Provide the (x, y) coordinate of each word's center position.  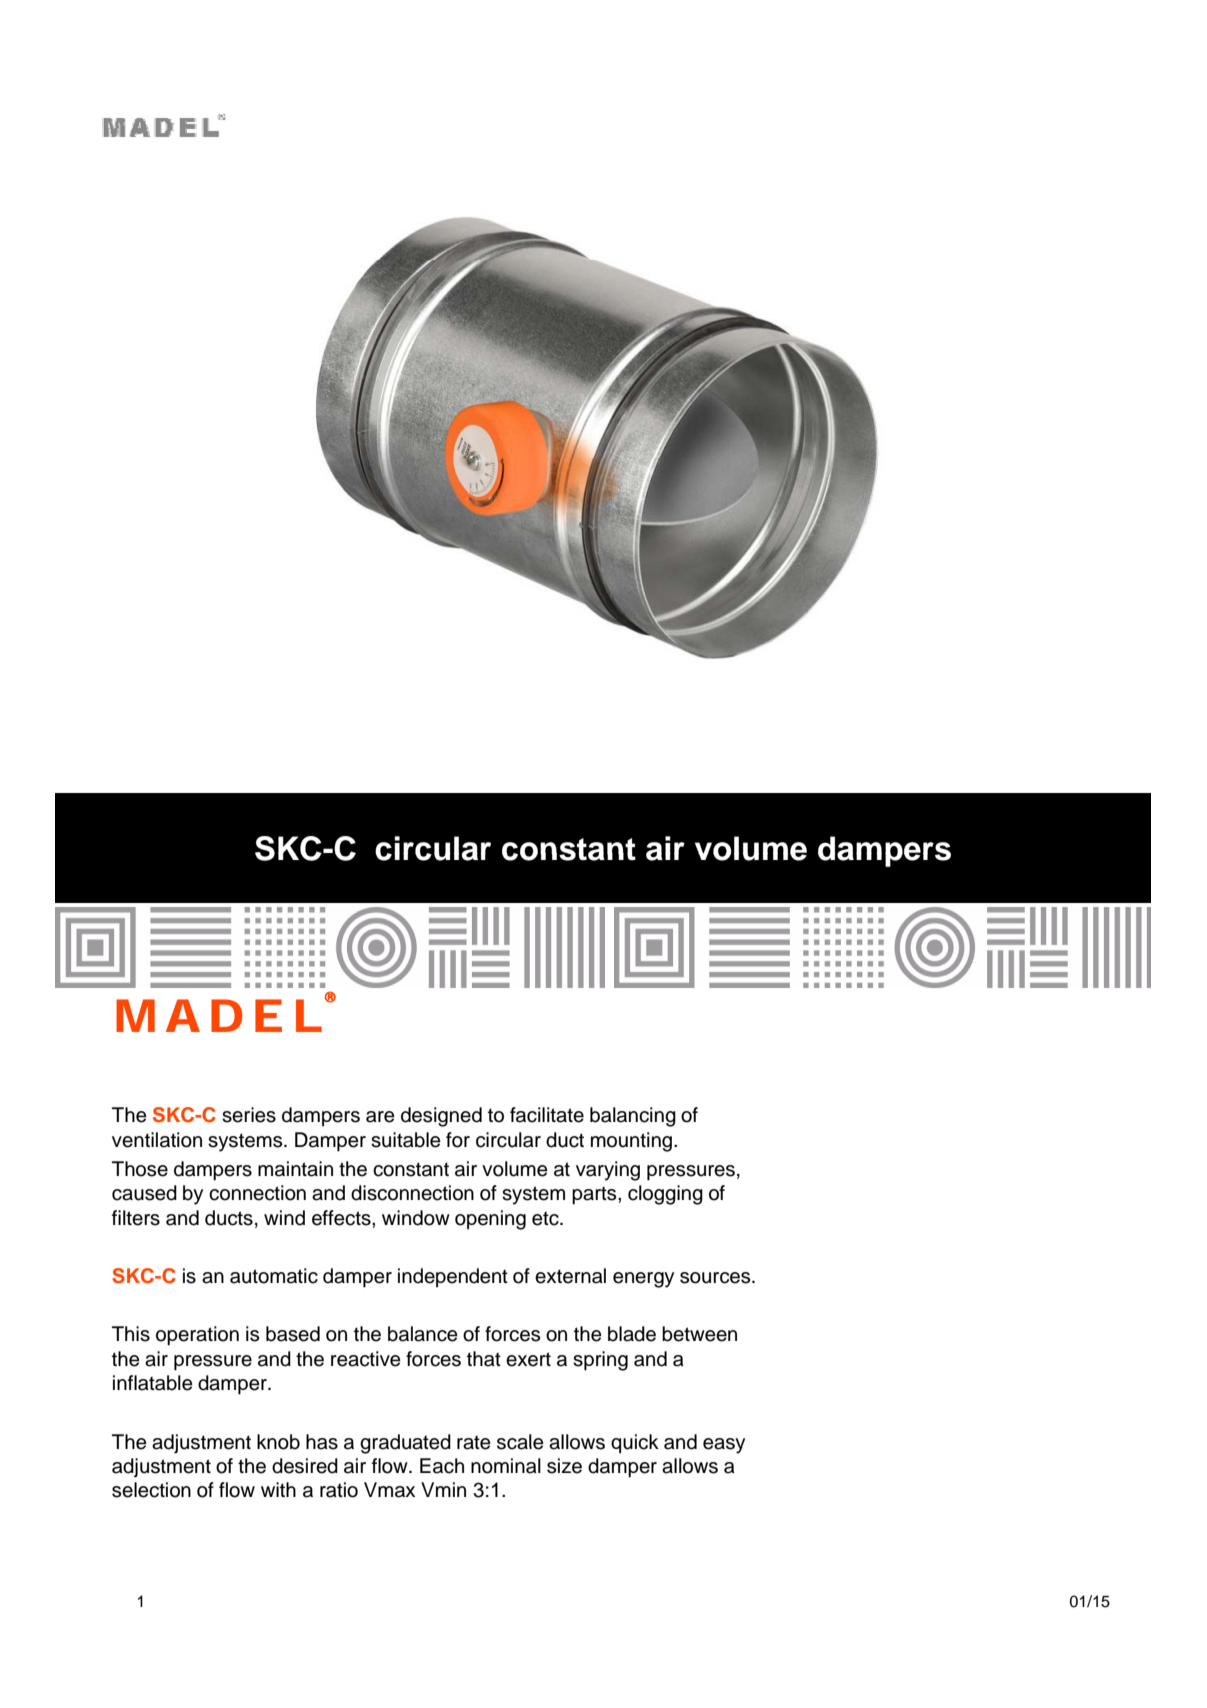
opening (490, 1220)
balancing (633, 1117)
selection (151, 1490)
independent (453, 1278)
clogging (665, 1195)
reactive (366, 1359)
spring (600, 1361)
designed (441, 1117)
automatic (274, 1276)
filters (136, 1218)
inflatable (153, 1383)
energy (643, 1280)
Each (442, 1466)
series (249, 1115)
